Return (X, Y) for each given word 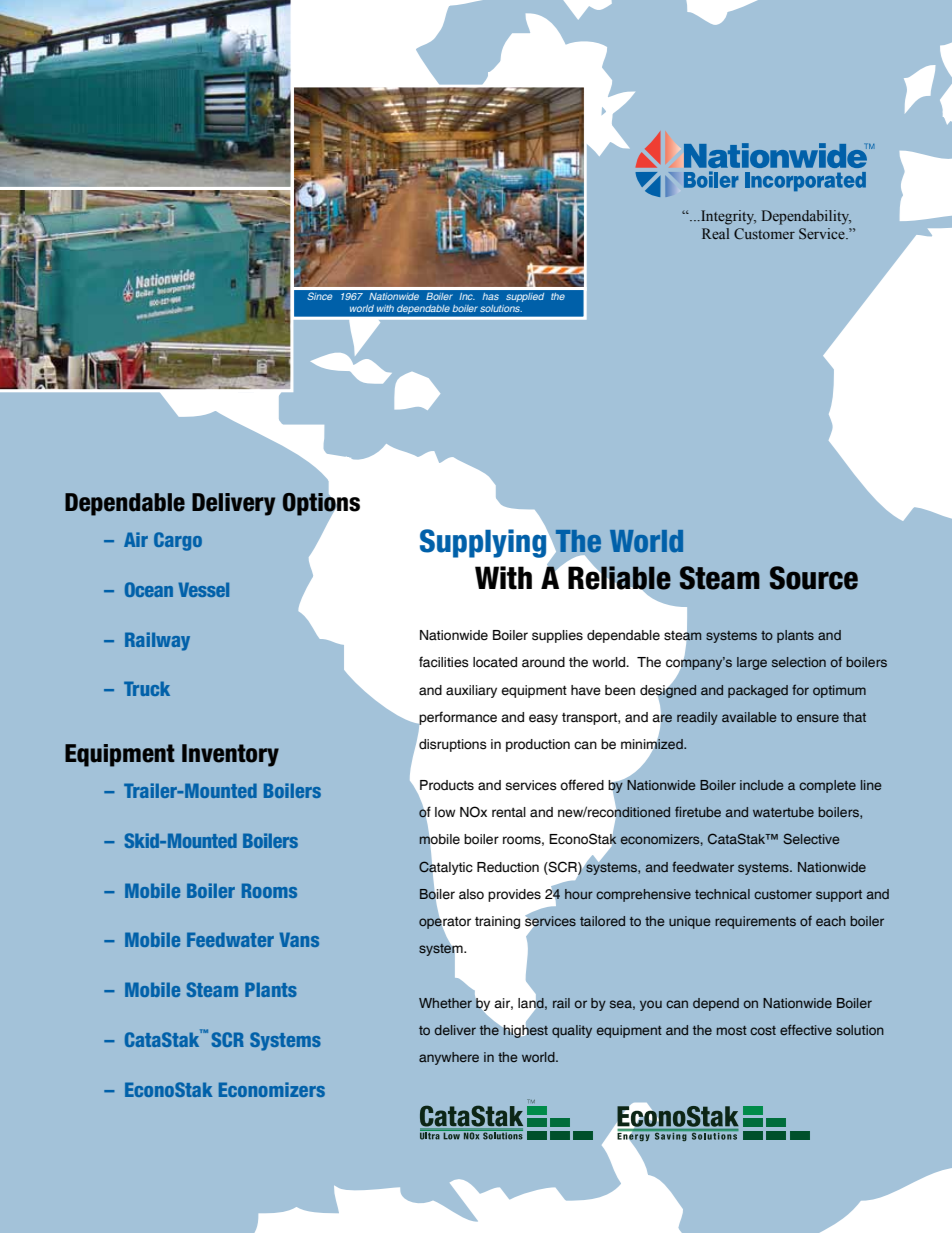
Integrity (727, 217)
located (495, 662)
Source (814, 578)
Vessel (204, 589)
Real (715, 233)
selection (799, 662)
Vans (299, 939)
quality (572, 1031)
